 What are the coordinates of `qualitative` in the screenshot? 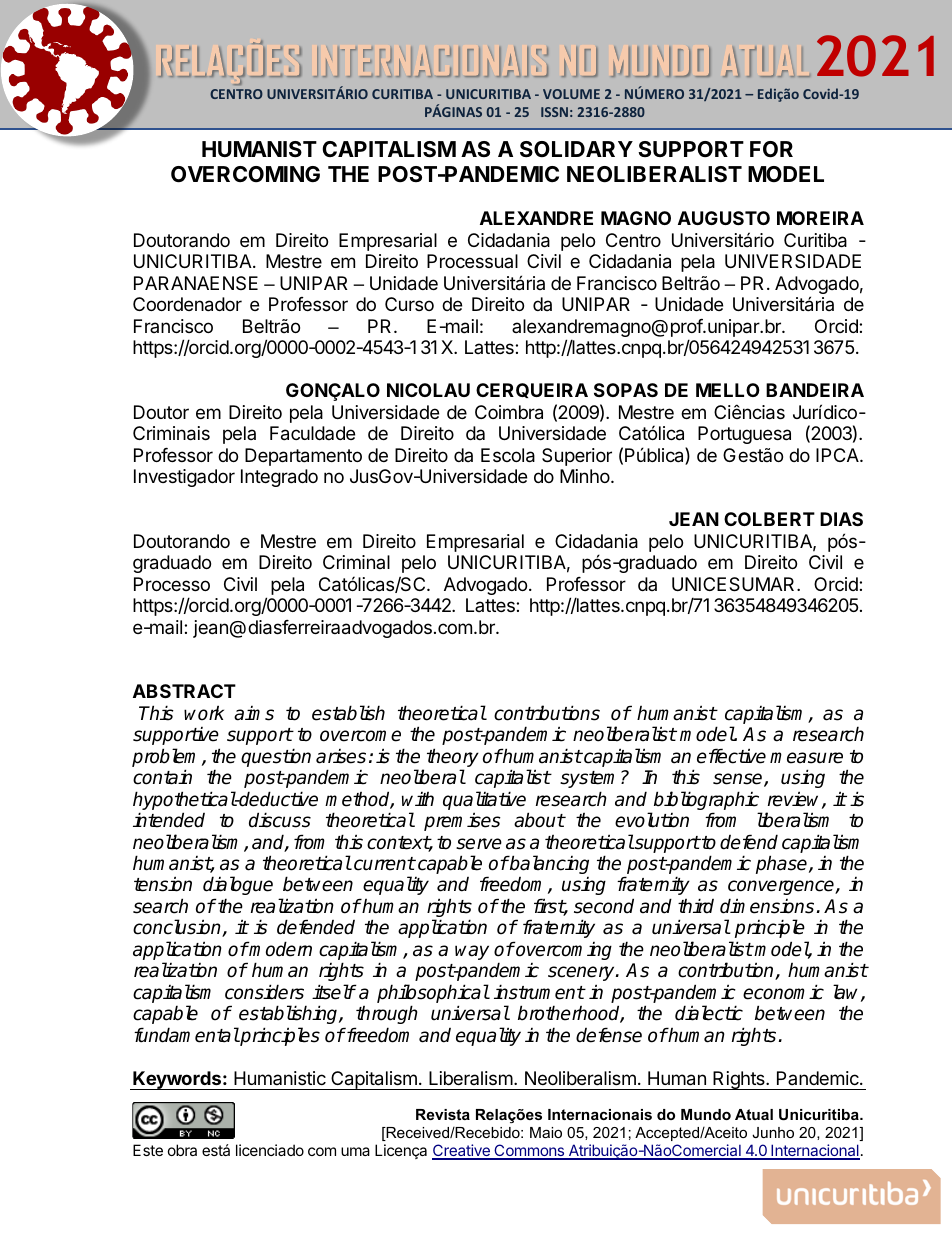 It's located at (484, 800).
